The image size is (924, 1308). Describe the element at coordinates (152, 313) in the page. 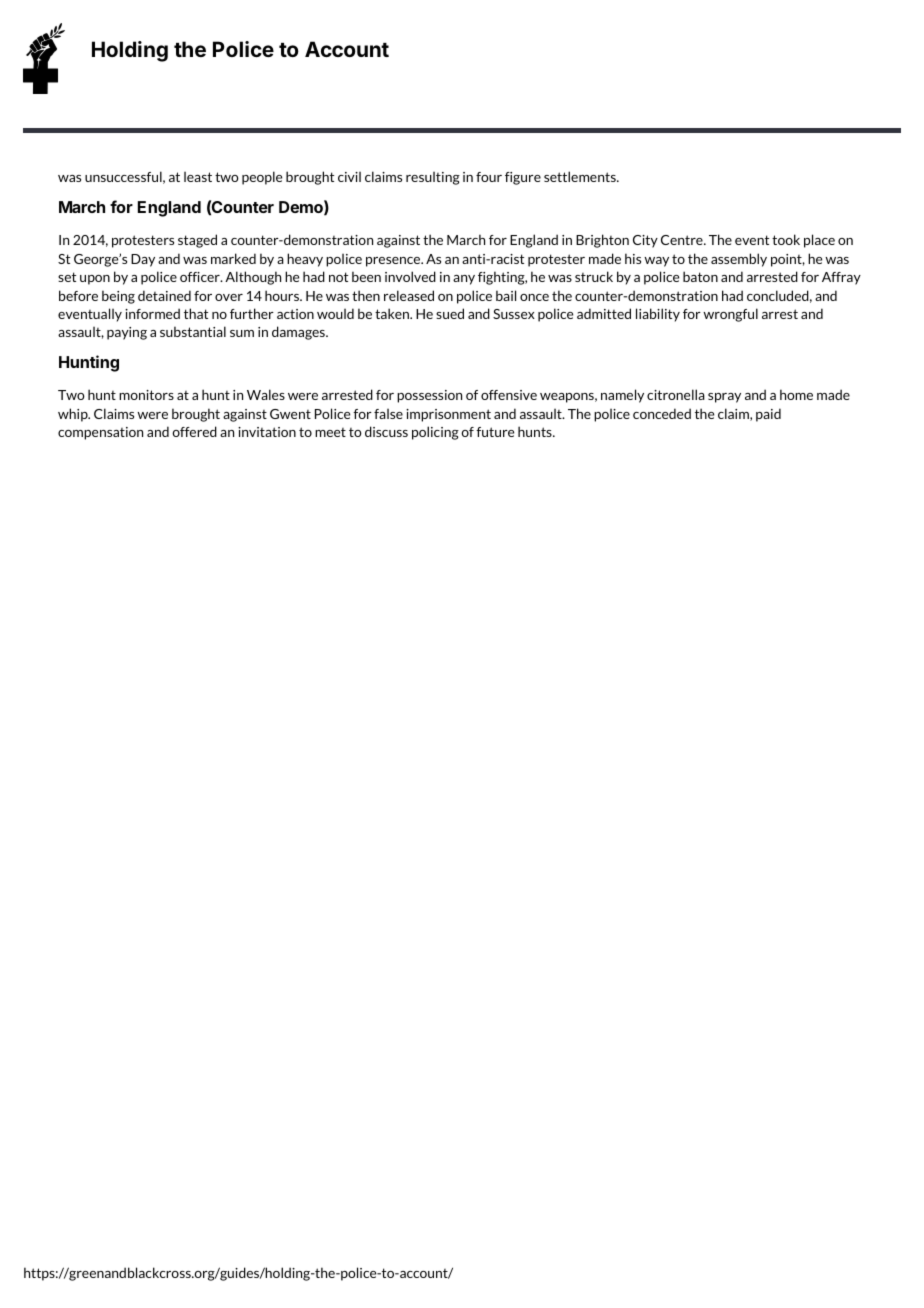

I see `informed` at that location.
